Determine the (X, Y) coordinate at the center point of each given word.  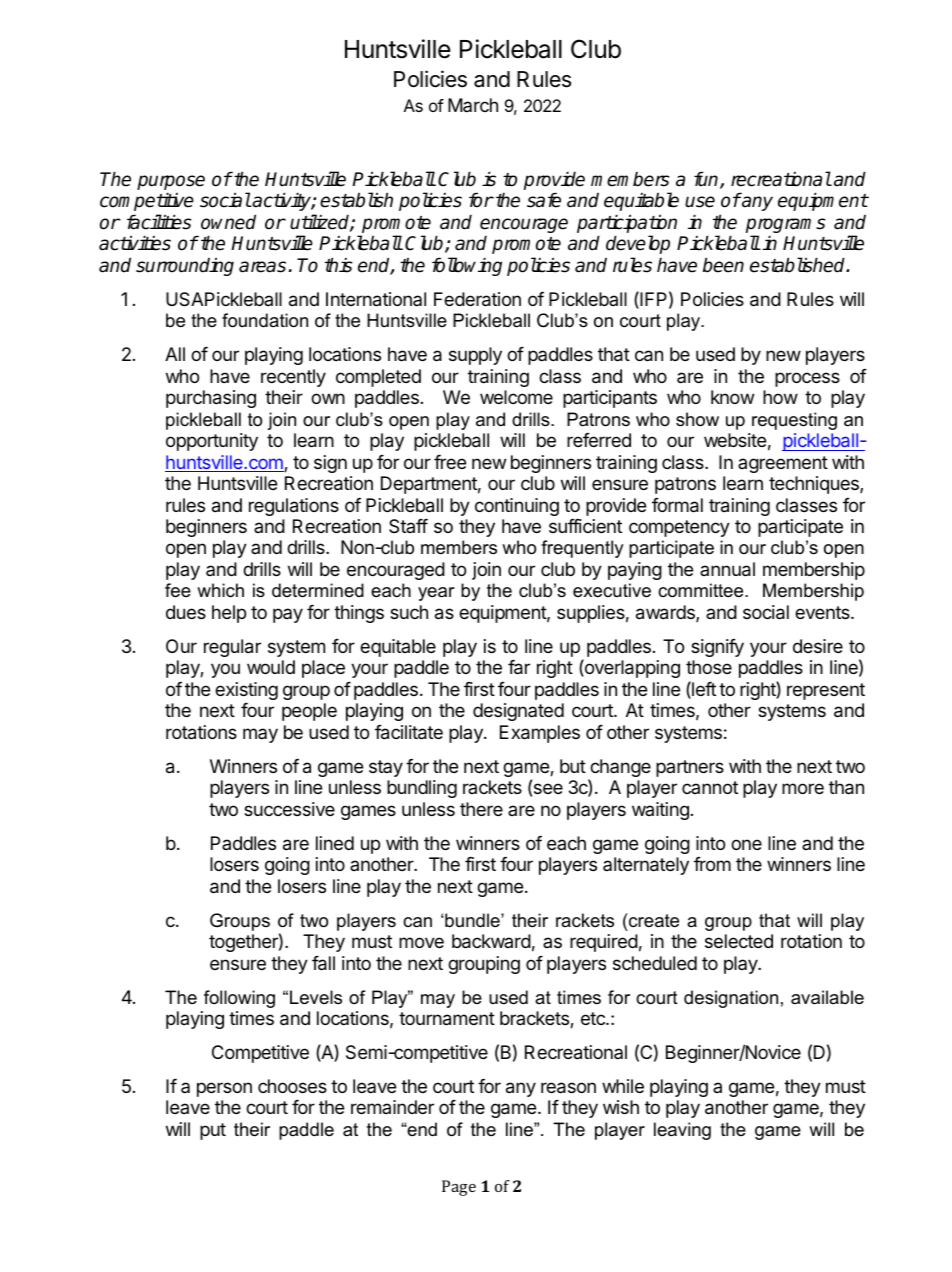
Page (459, 1188)
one (746, 844)
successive (289, 809)
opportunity (212, 442)
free (450, 461)
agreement (783, 464)
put (213, 1131)
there (481, 809)
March (473, 105)
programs (786, 227)
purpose (171, 182)
